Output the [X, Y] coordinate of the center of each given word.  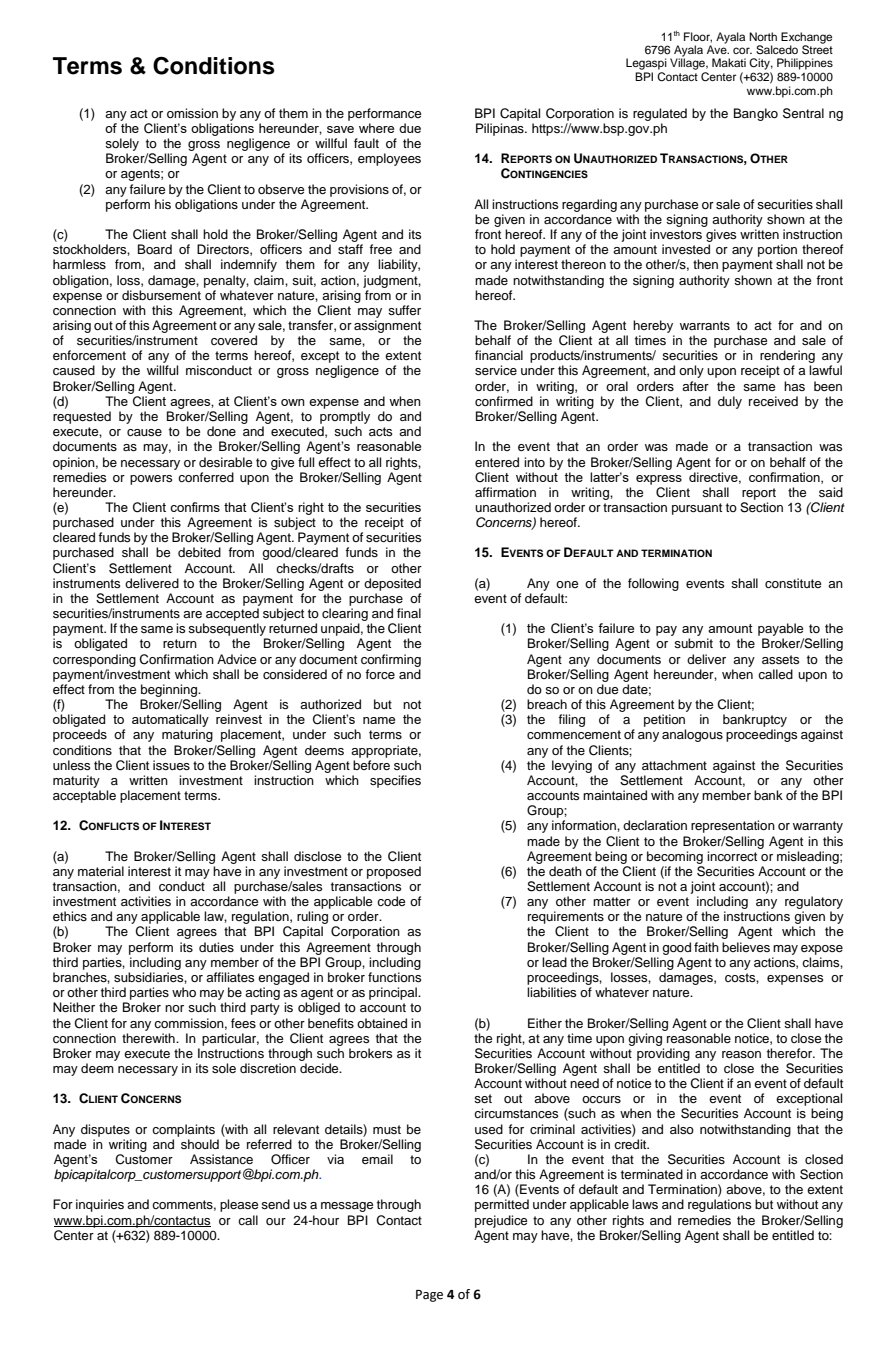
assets [780, 659]
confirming [391, 660]
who [184, 992]
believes [746, 947]
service [496, 370]
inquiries [100, 1205]
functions [394, 977]
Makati [729, 62]
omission [192, 113]
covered [234, 340]
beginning [170, 690]
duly [730, 402]
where [376, 128]
